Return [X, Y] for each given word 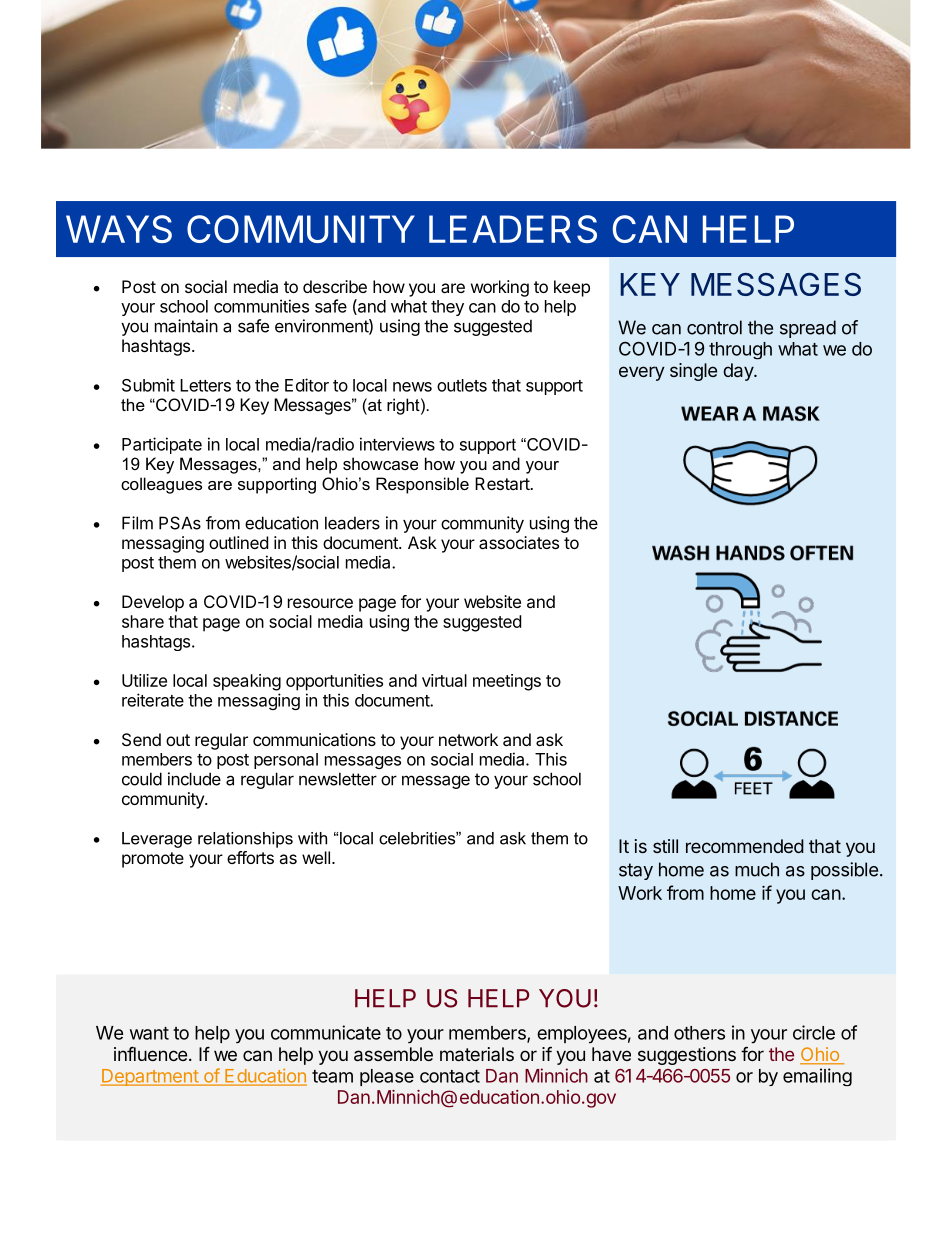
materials [477, 1054]
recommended [745, 846]
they [447, 308]
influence [150, 1053]
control [714, 327]
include [194, 779]
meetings [507, 682]
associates [519, 542]
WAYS [119, 229]
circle [814, 1032]
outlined [238, 542]
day [739, 372]
